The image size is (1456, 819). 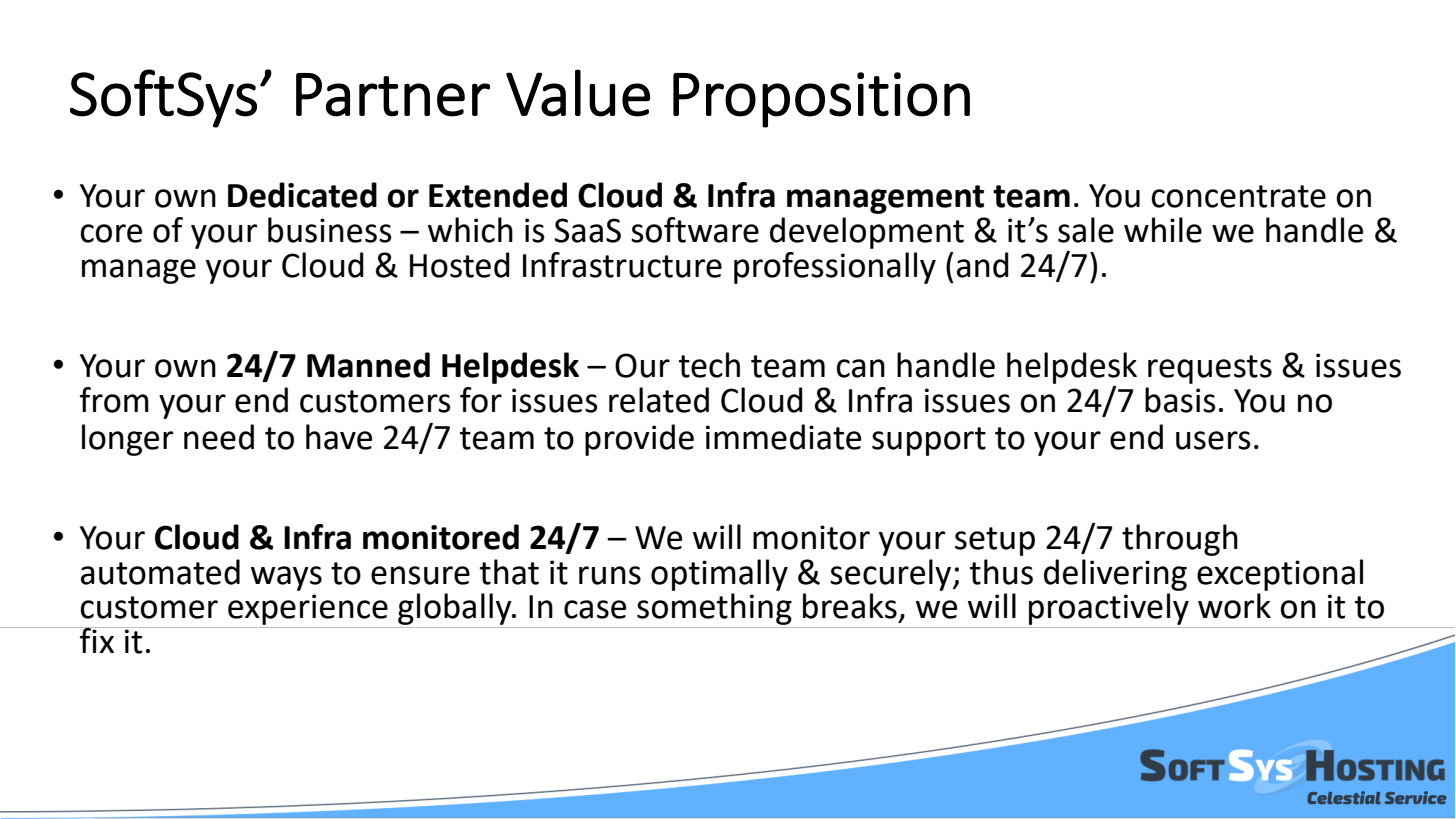 What do you see at coordinates (821, 100) in the image?
I see `Proposition` at bounding box center [821, 100].
